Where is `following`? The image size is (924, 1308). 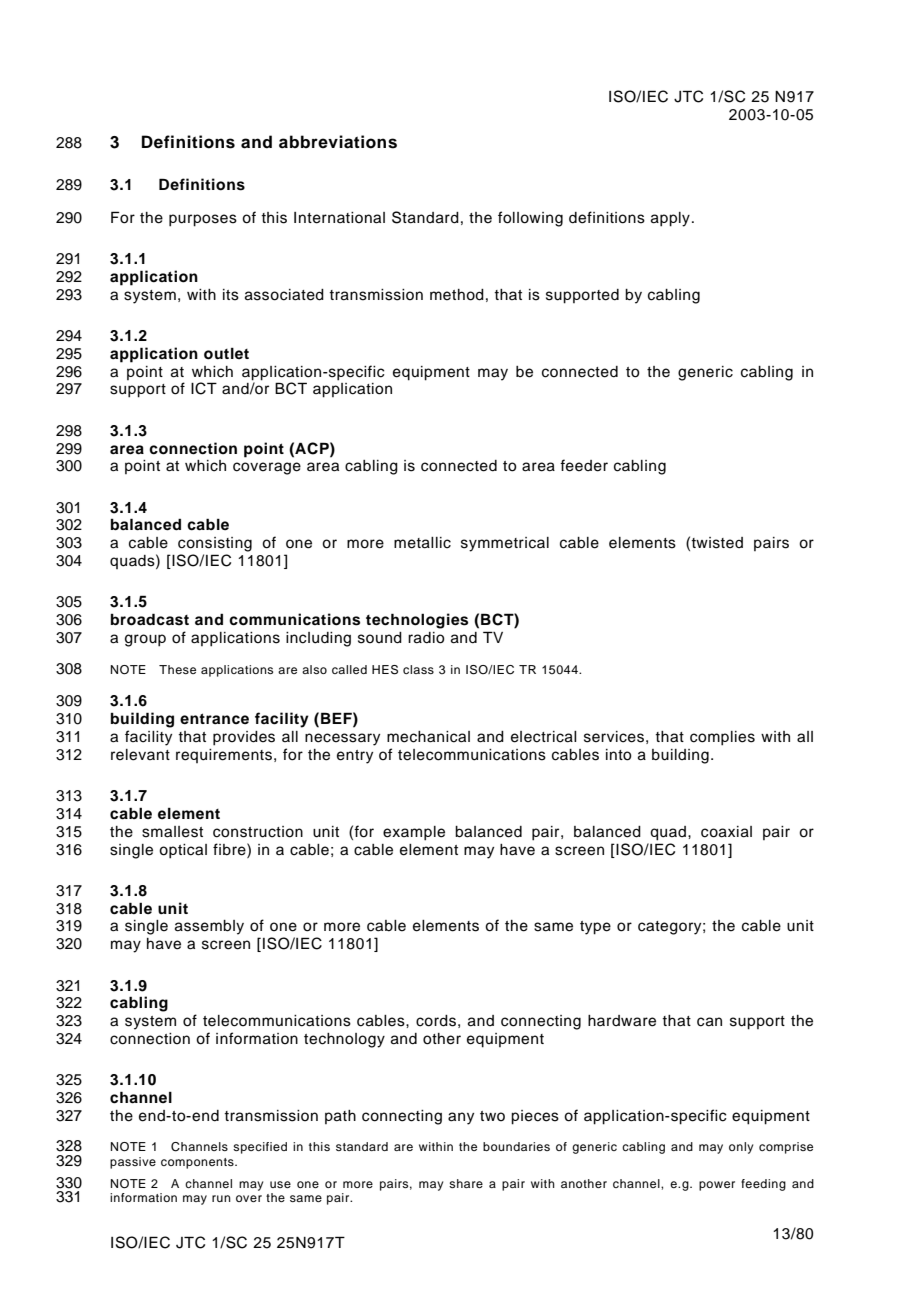 following is located at coordinates (530, 219).
